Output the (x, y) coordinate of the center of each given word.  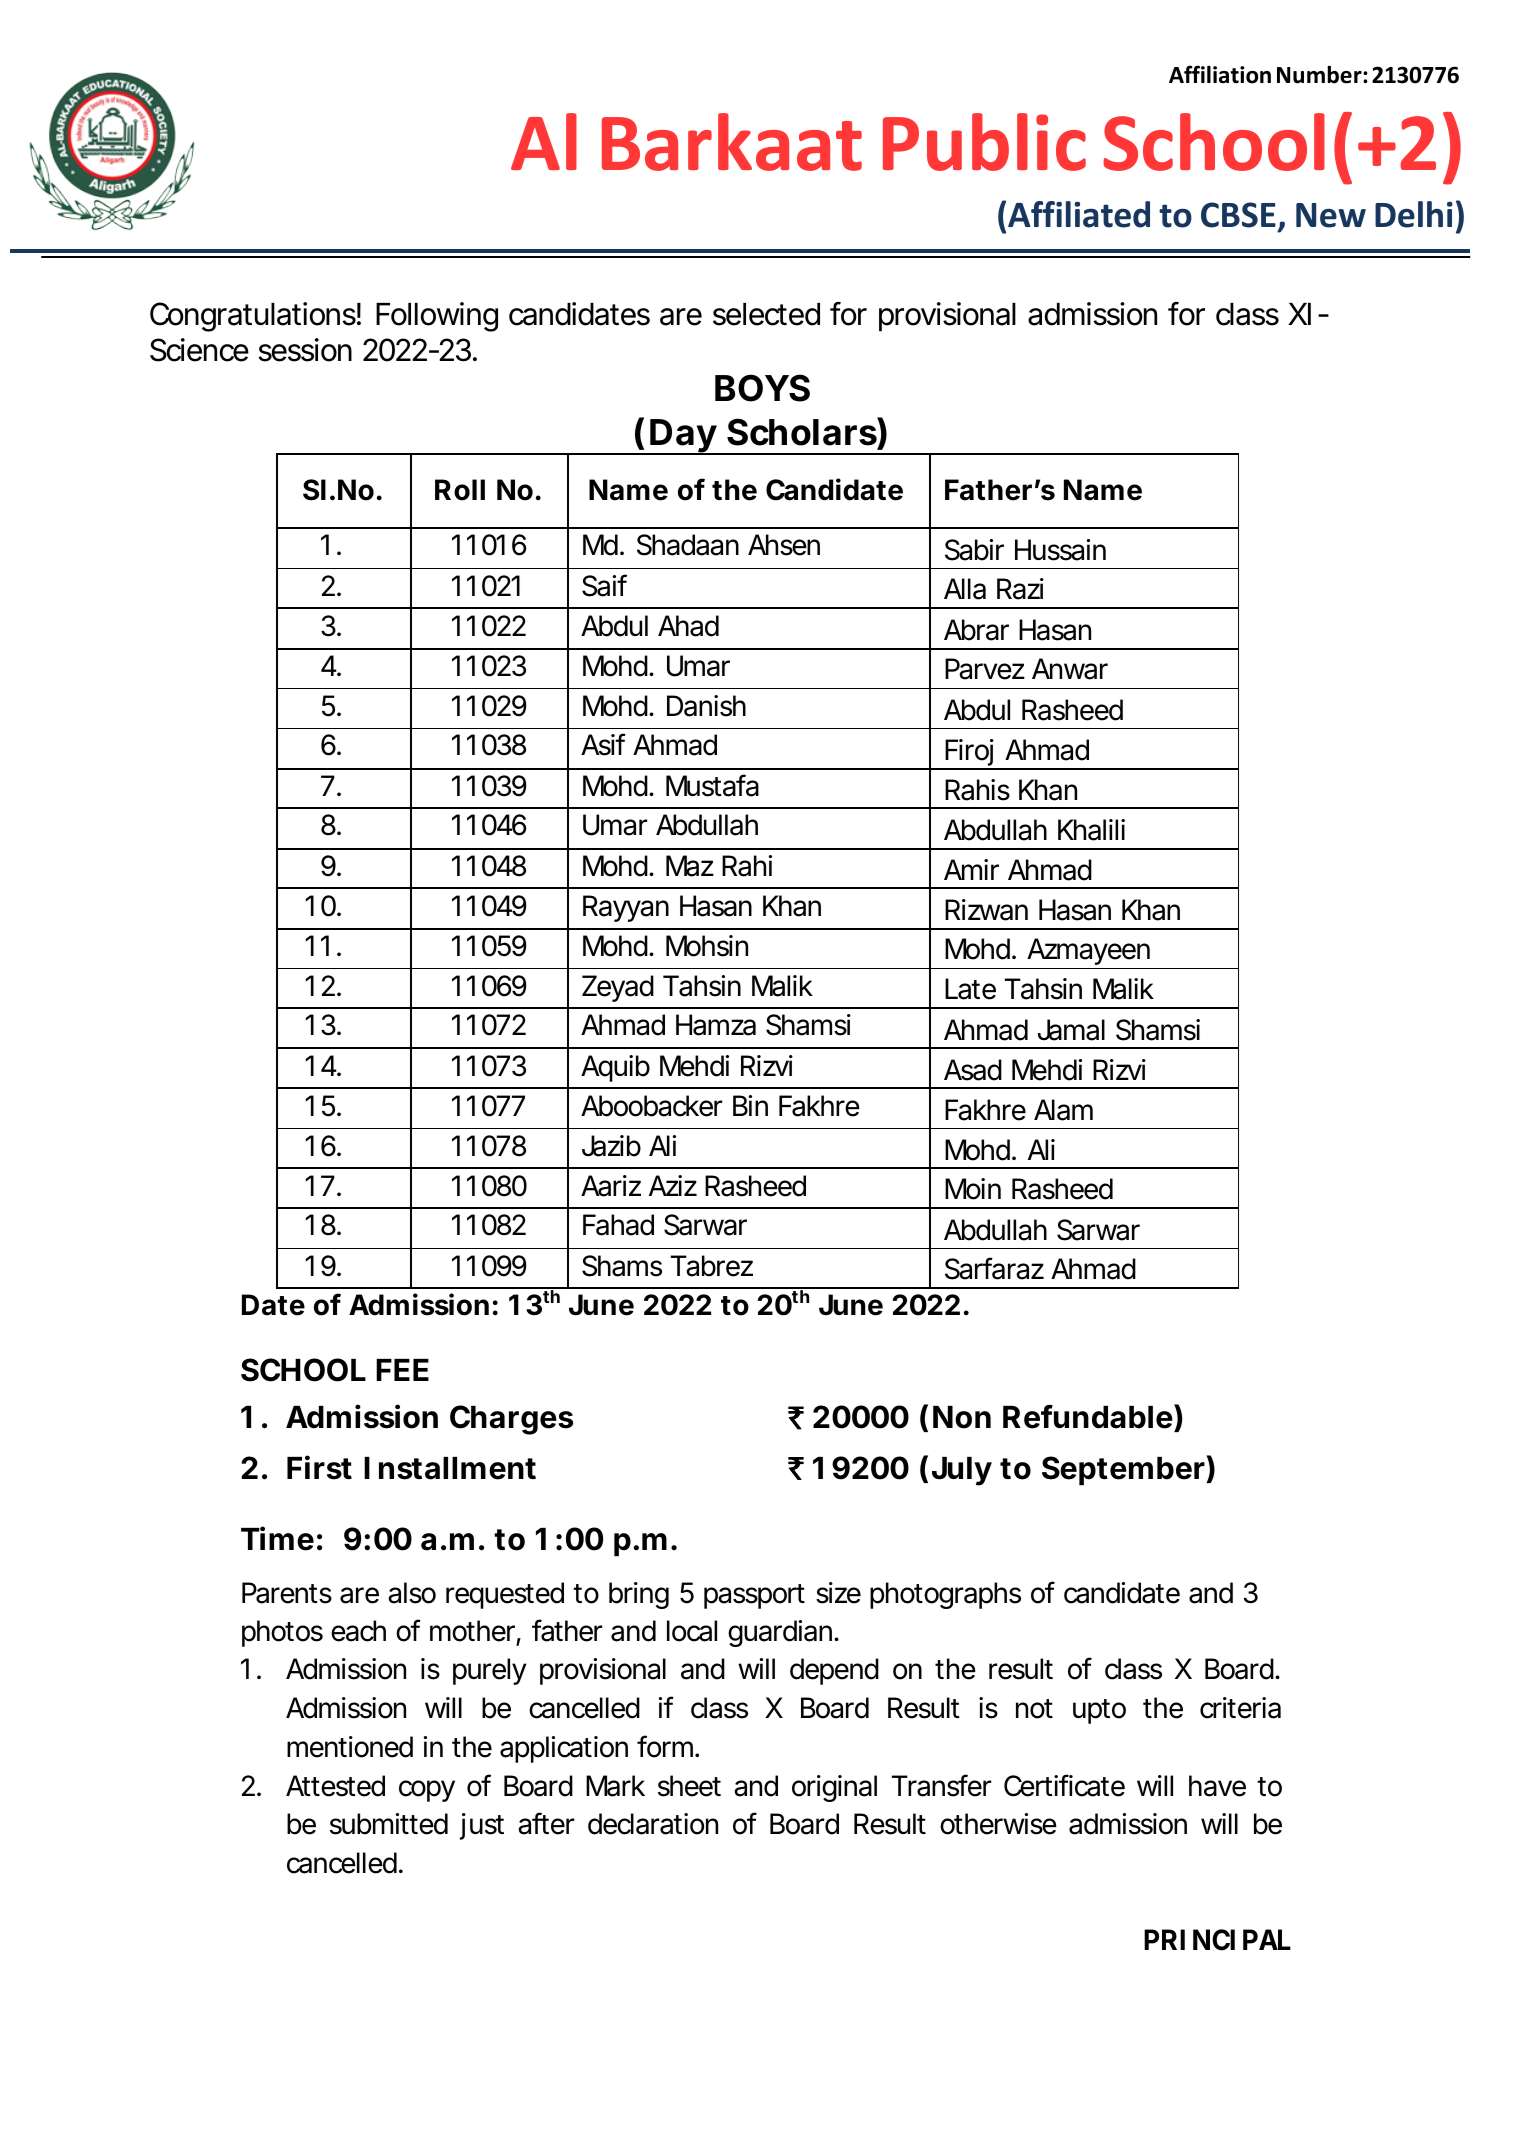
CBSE (1238, 215)
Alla (965, 589)
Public (984, 142)
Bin (750, 1105)
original (834, 1788)
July (962, 1471)
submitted (389, 1824)
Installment (450, 1468)
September (1124, 1470)
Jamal (1071, 1030)
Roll (460, 490)
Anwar (1070, 669)
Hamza (716, 1025)
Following (437, 317)
